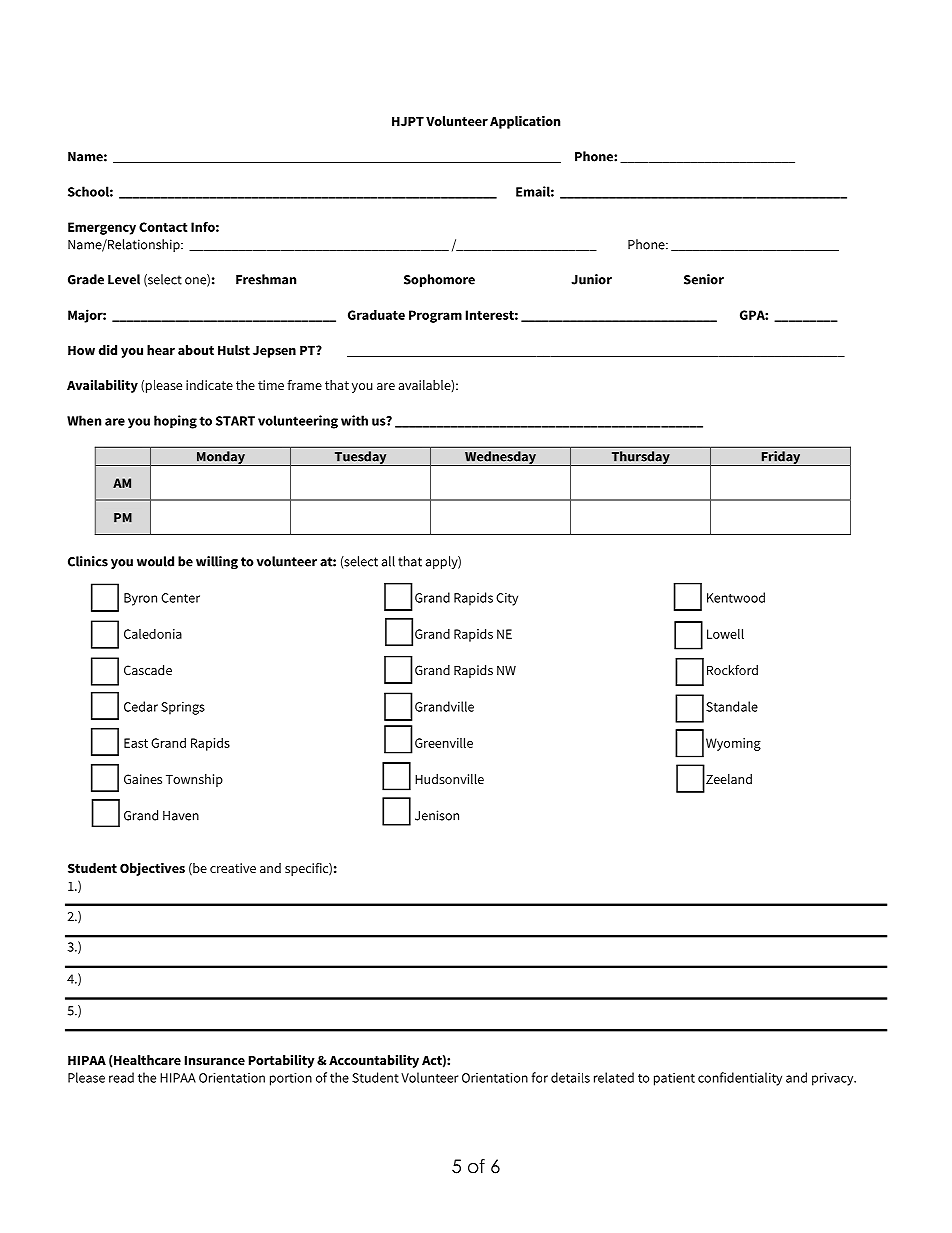 This screenshot has height=1233, width=952. What do you see at coordinates (781, 458) in the screenshot?
I see `Friday` at bounding box center [781, 458].
